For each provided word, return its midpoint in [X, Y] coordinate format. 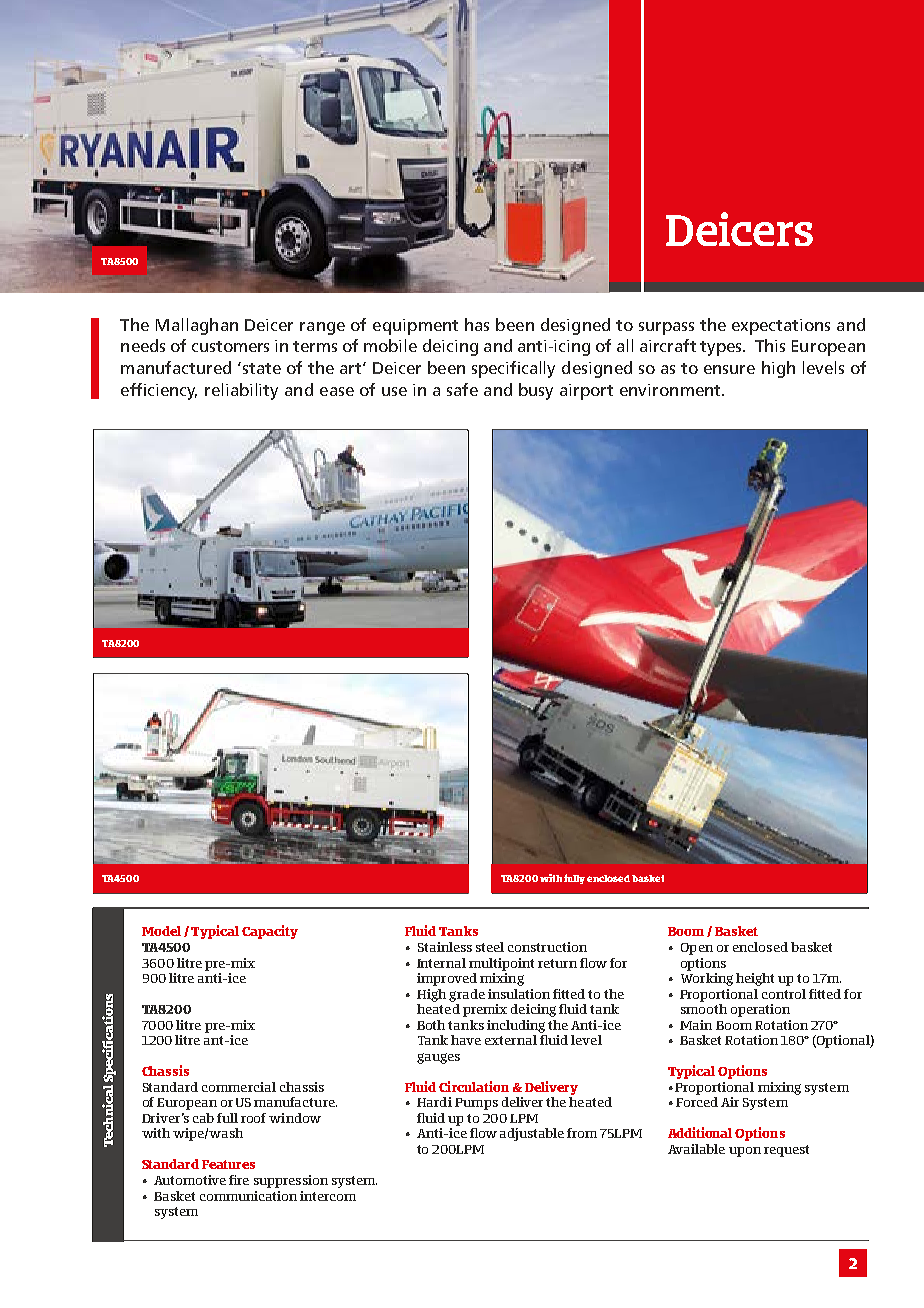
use [394, 391]
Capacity [270, 932]
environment [671, 390]
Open [697, 949]
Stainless [445, 947]
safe [462, 389]
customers [230, 346]
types [722, 348]
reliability [241, 391]
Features [228, 1164]
